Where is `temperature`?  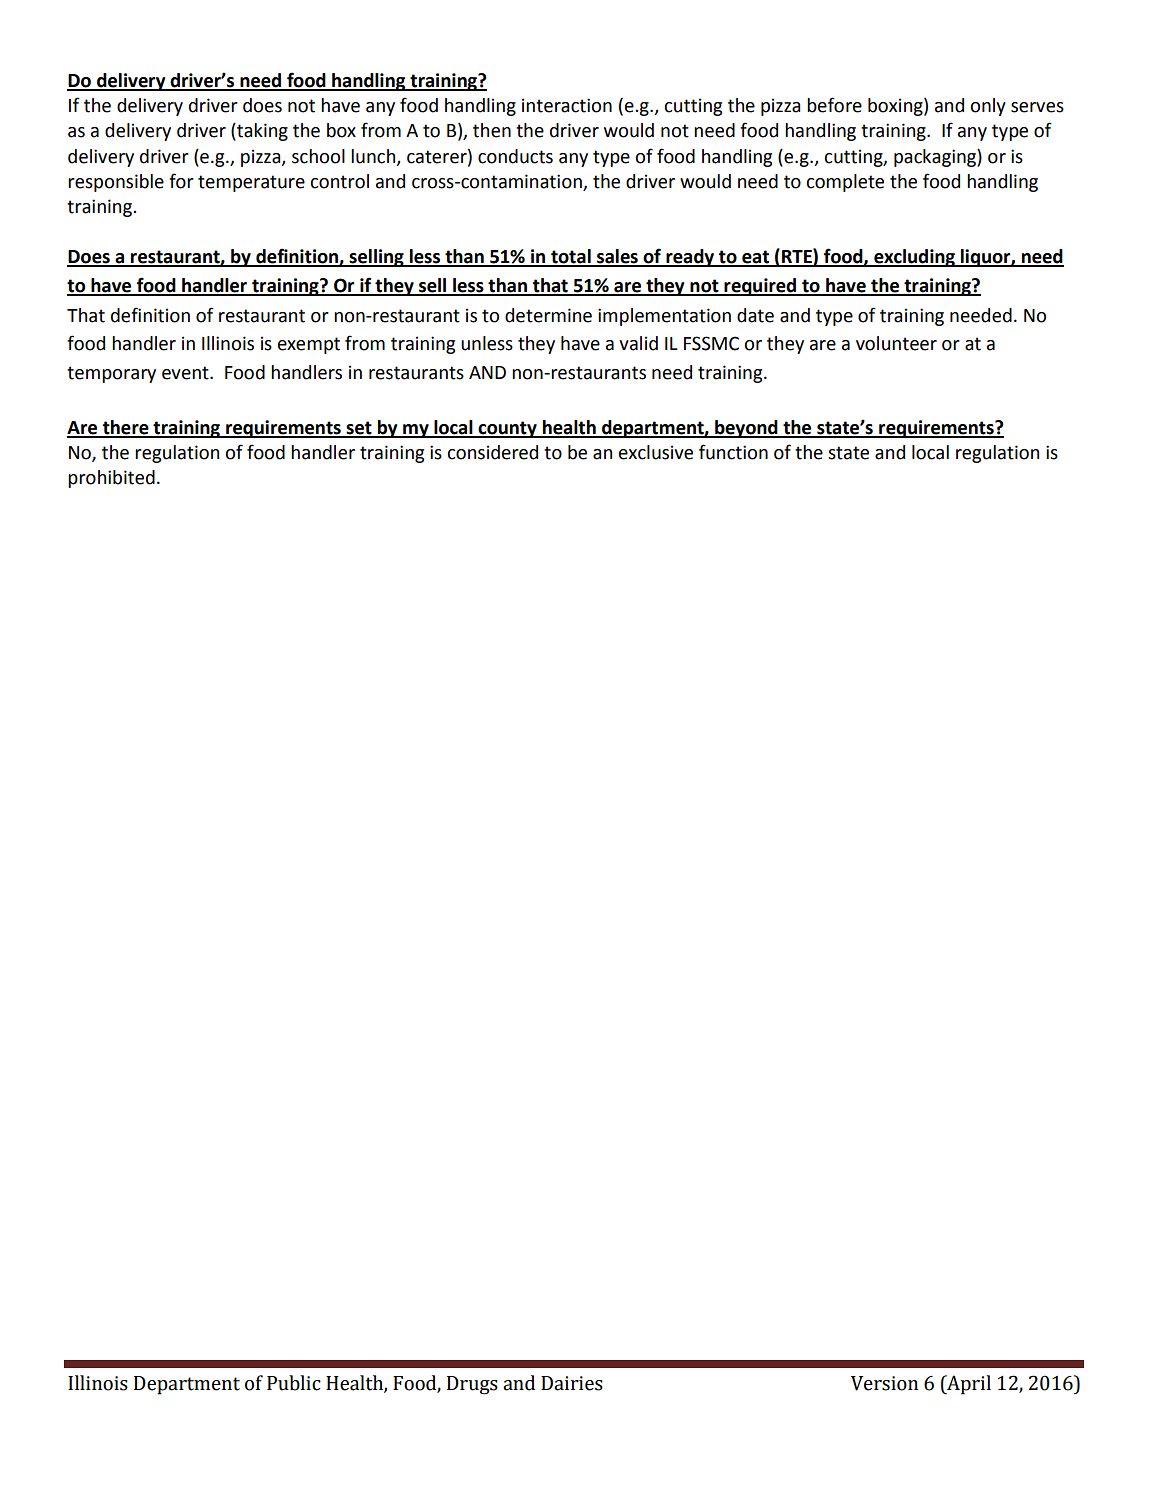
temperature is located at coordinates (251, 183).
